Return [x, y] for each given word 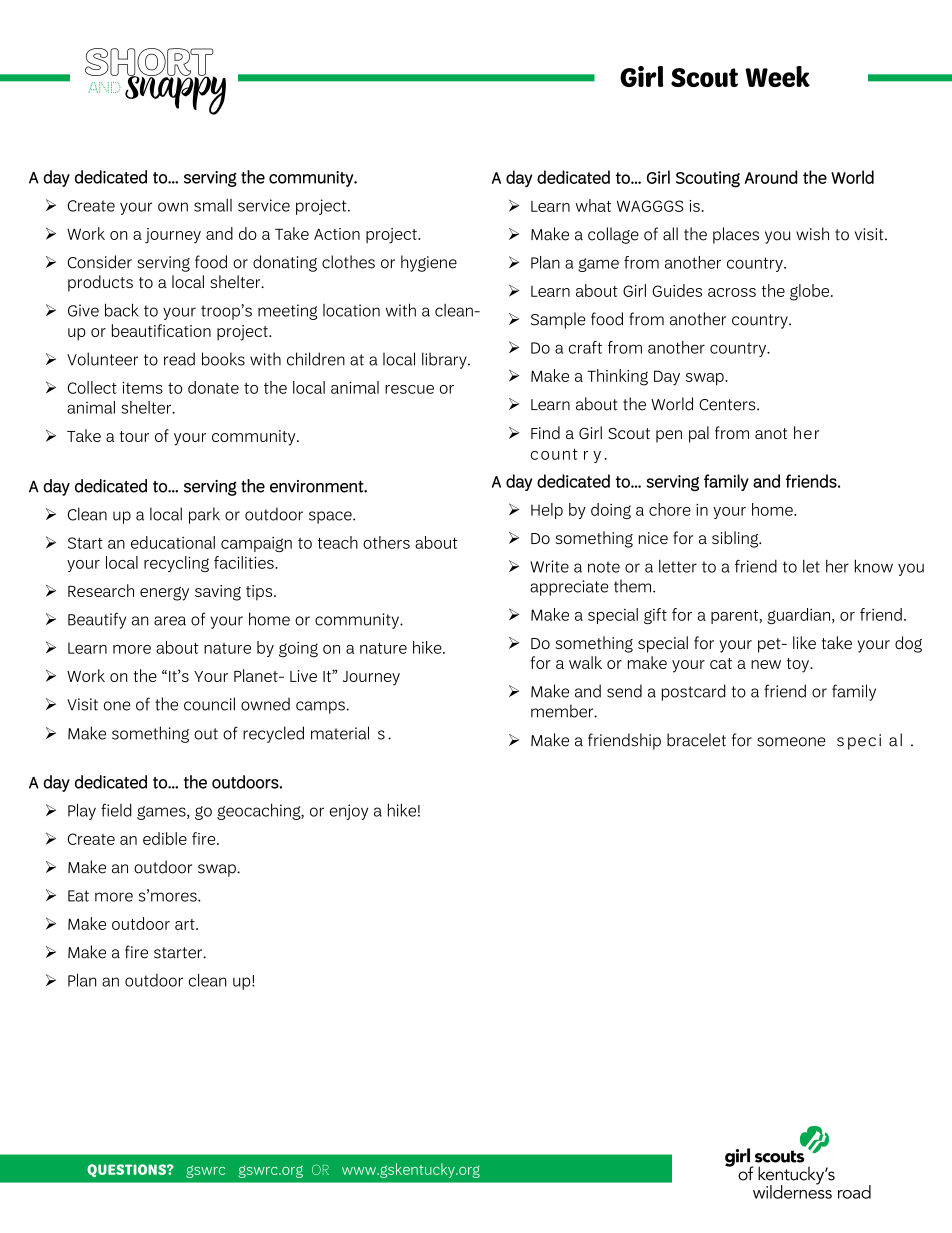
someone [791, 742]
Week [777, 76]
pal [699, 434]
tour [134, 436]
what [593, 205]
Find [545, 432]
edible [165, 838]
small [213, 205]
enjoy [349, 812]
